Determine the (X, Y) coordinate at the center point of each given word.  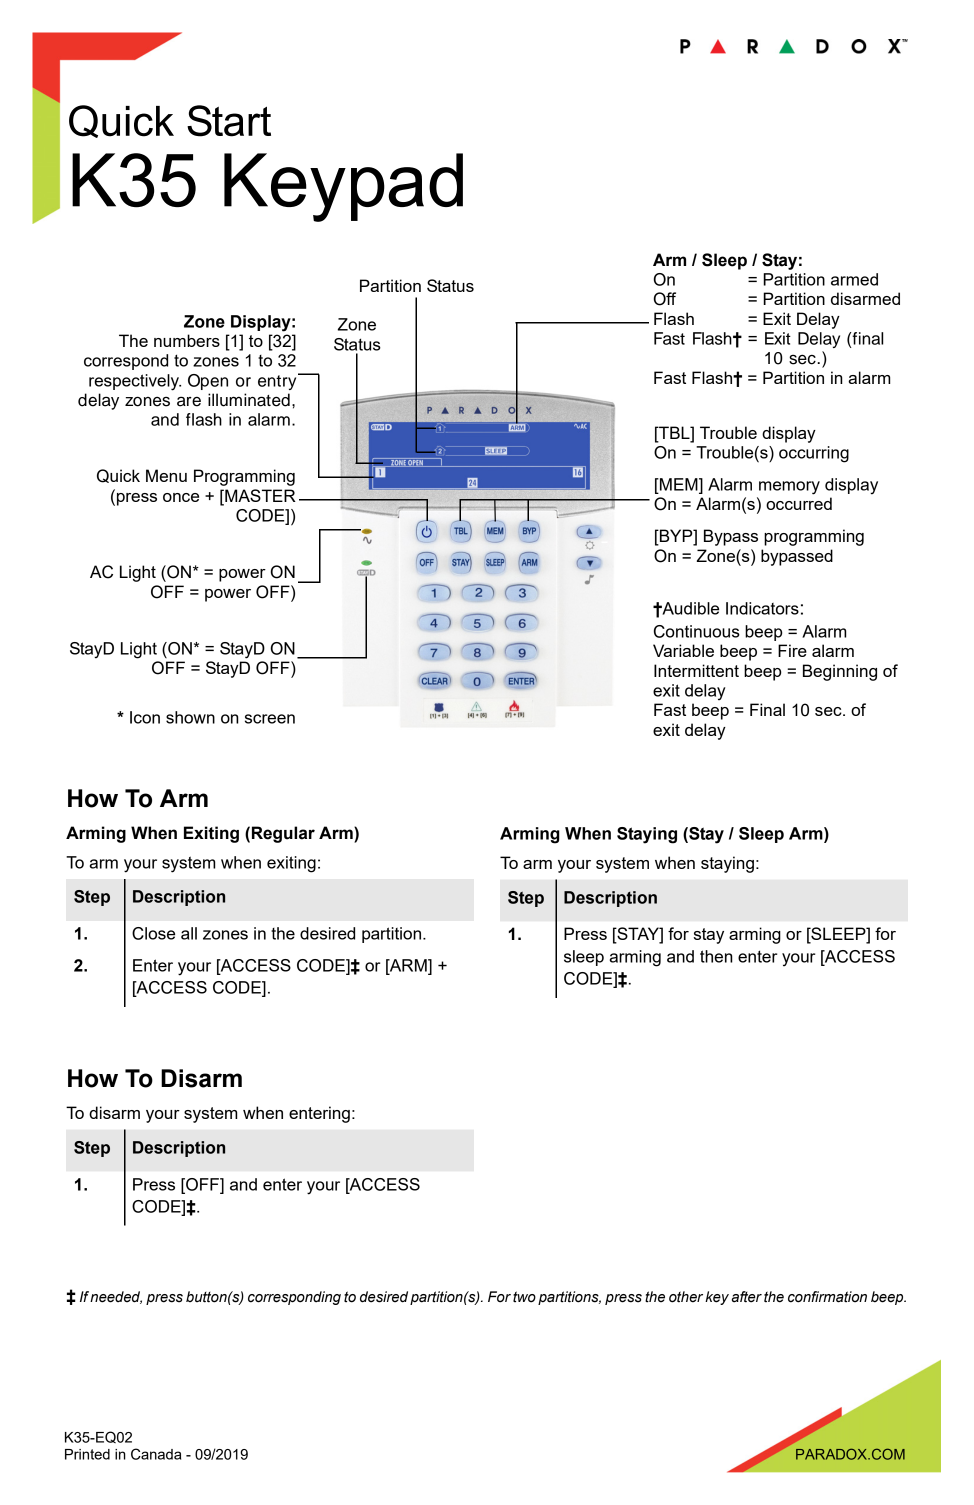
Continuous (697, 631)
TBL (674, 432)
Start (229, 121)
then (716, 956)
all (189, 933)
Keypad (343, 187)
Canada (156, 1454)
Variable (683, 650)
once (181, 497)
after (747, 1297)
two (524, 1297)
